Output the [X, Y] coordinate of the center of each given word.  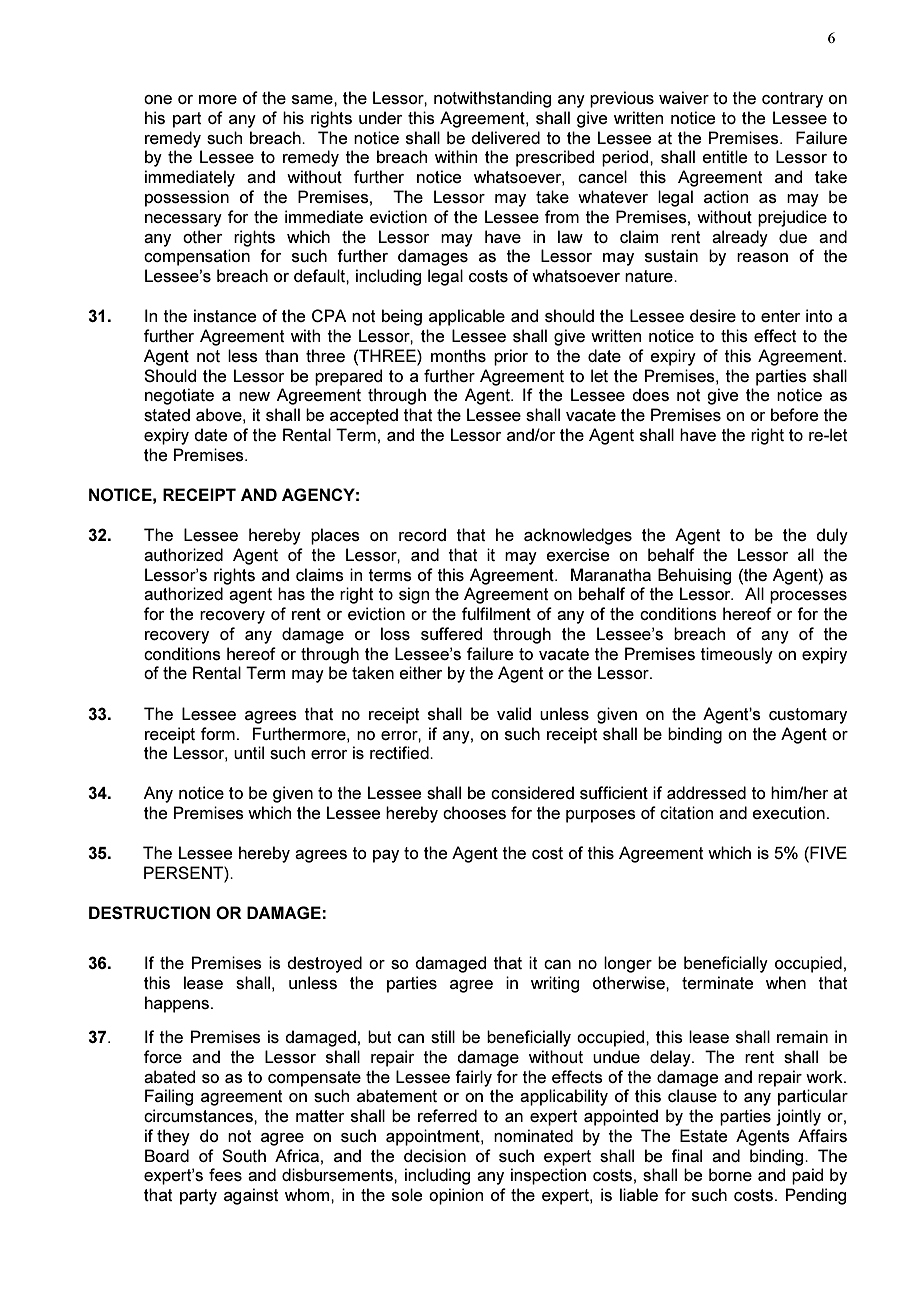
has [291, 593]
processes [808, 597]
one [158, 99]
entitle [724, 156]
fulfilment [496, 613]
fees [225, 1174]
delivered [505, 137]
